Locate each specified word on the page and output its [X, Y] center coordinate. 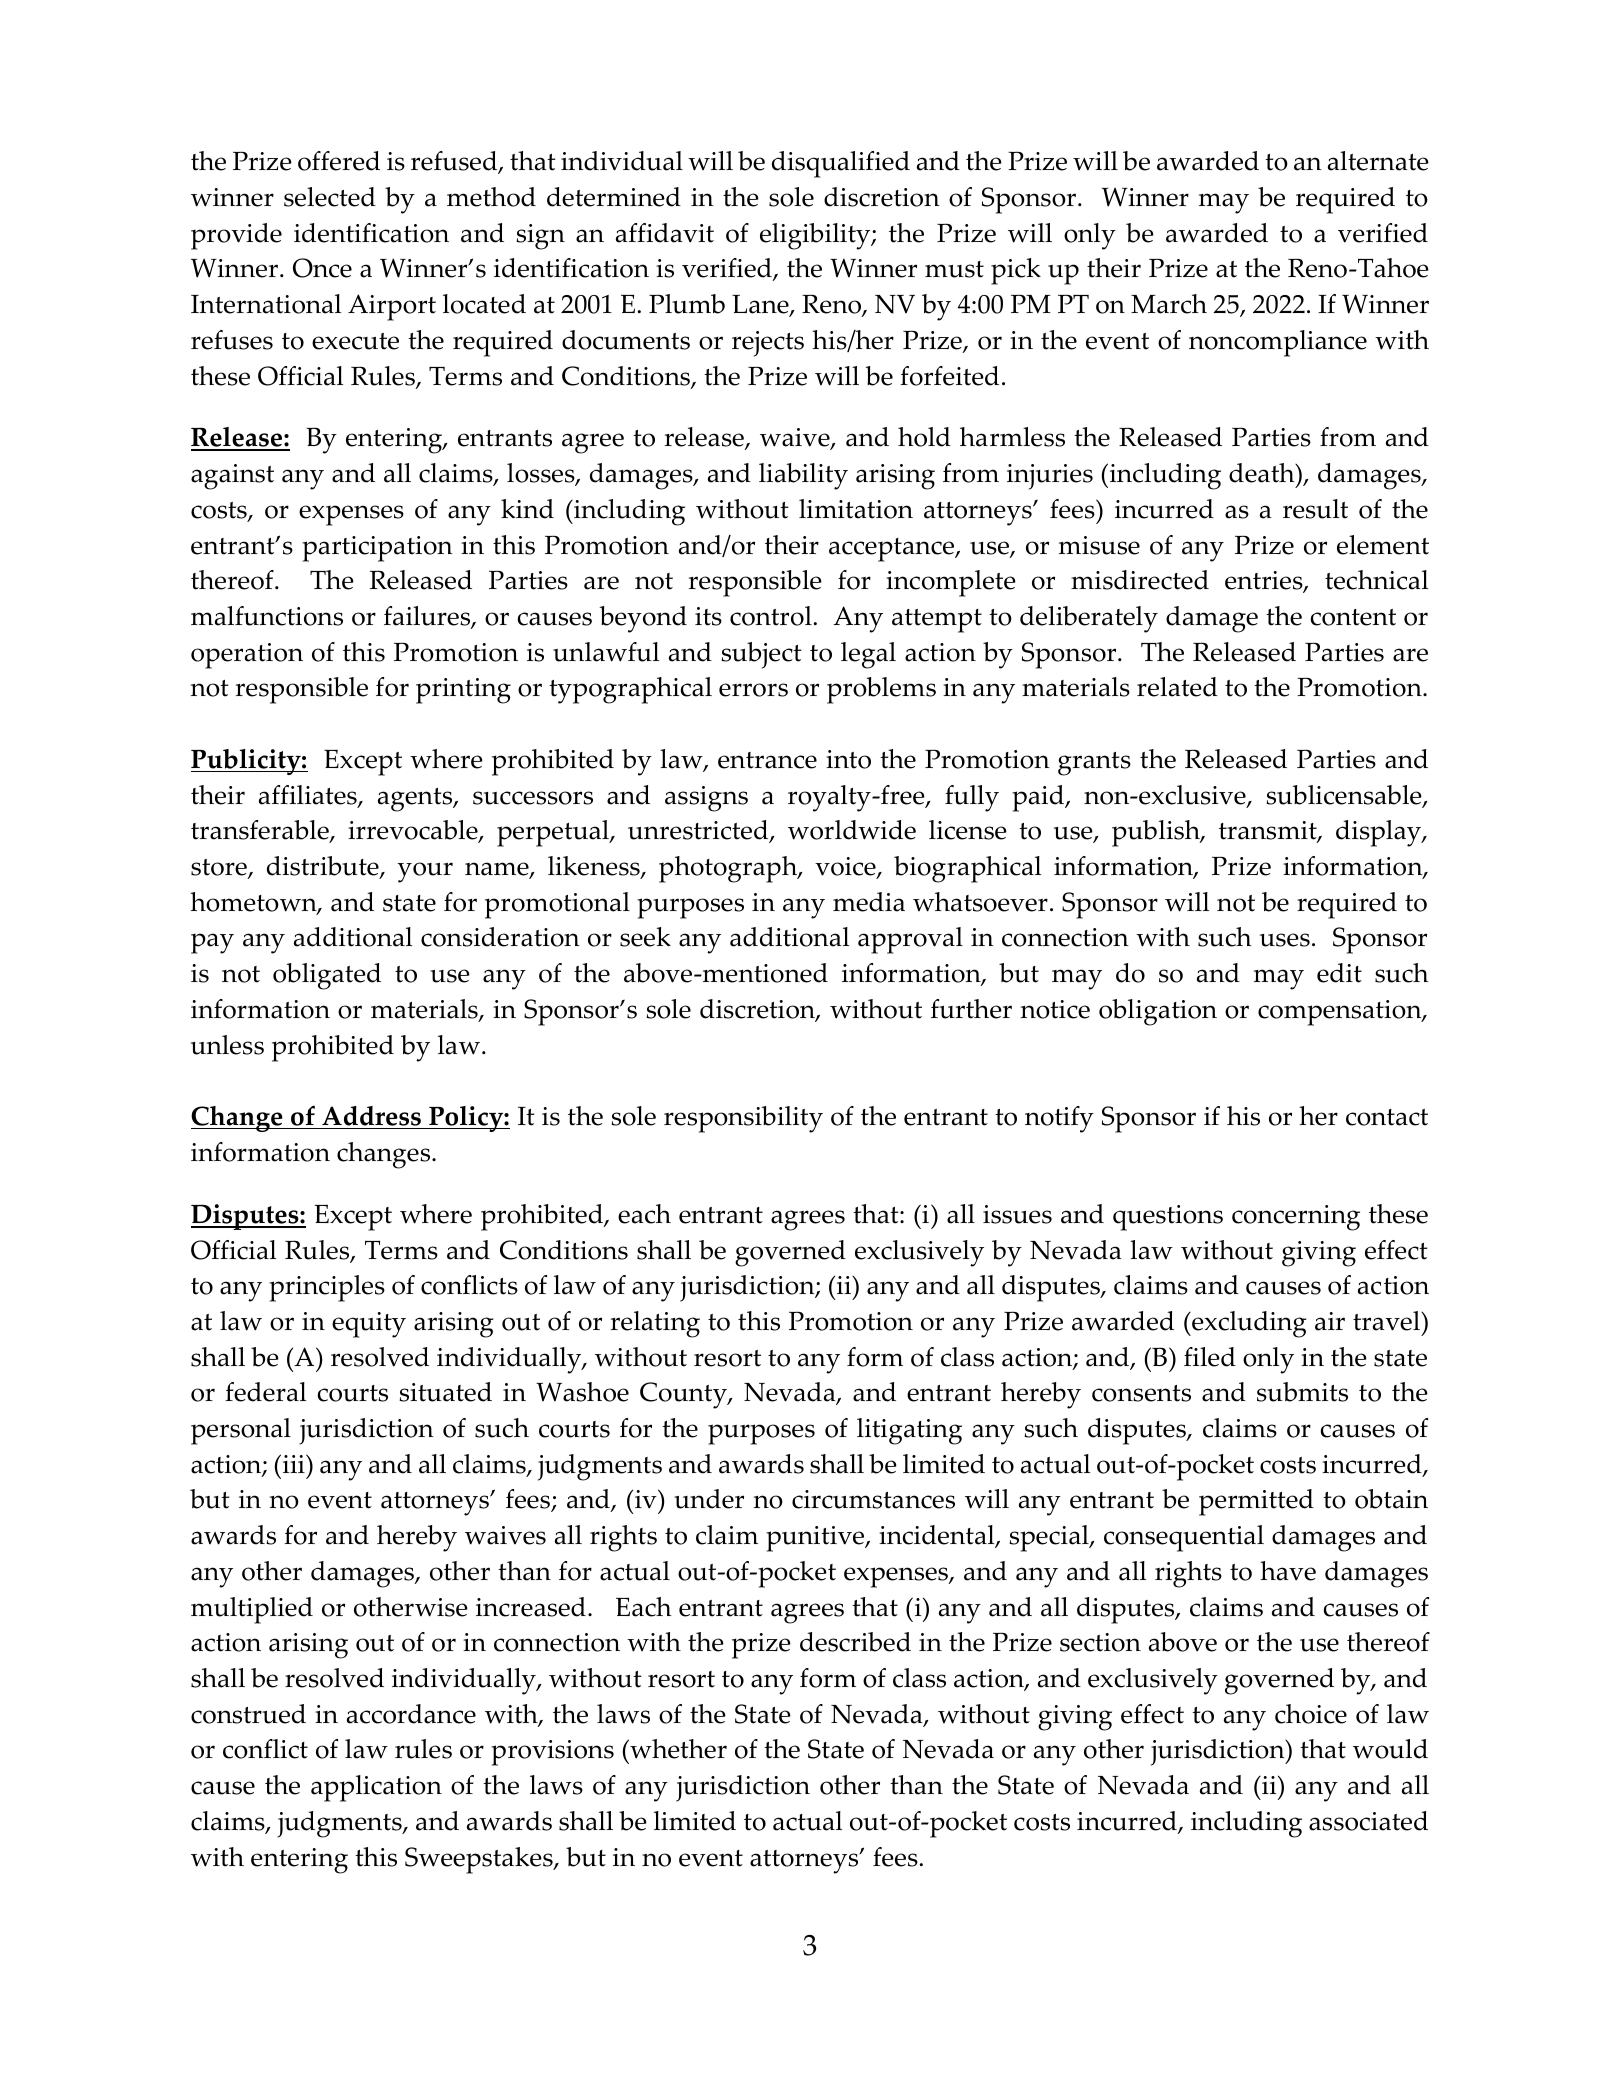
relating [655, 1324]
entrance [767, 760]
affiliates [309, 796]
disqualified [841, 164]
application [376, 1788]
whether [677, 1749]
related [1177, 687]
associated [1368, 1821]
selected [330, 197]
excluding [1248, 1324]
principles [327, 1288]
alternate [1378, 161]
